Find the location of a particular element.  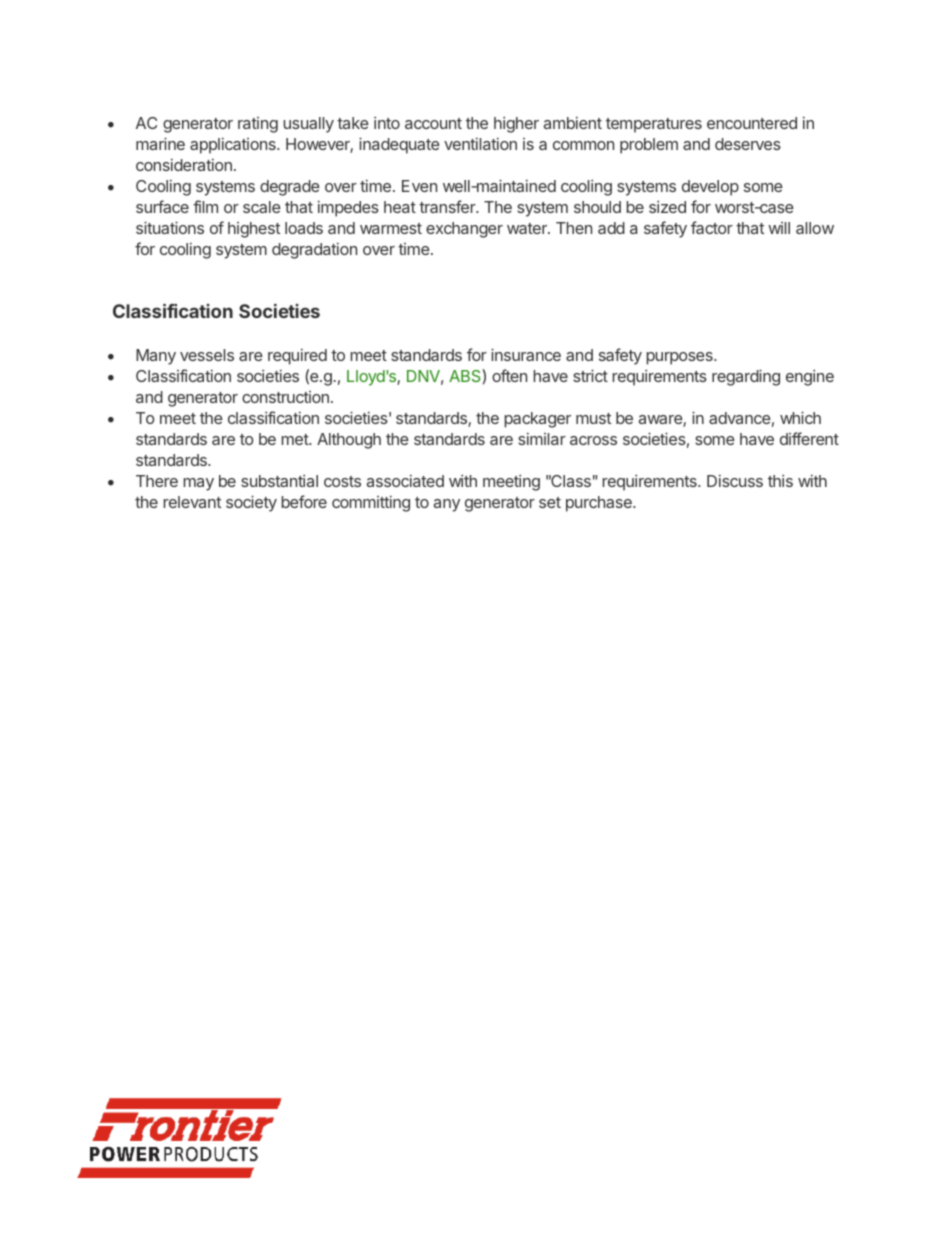

vessels is located at coordinates (207, 355).
